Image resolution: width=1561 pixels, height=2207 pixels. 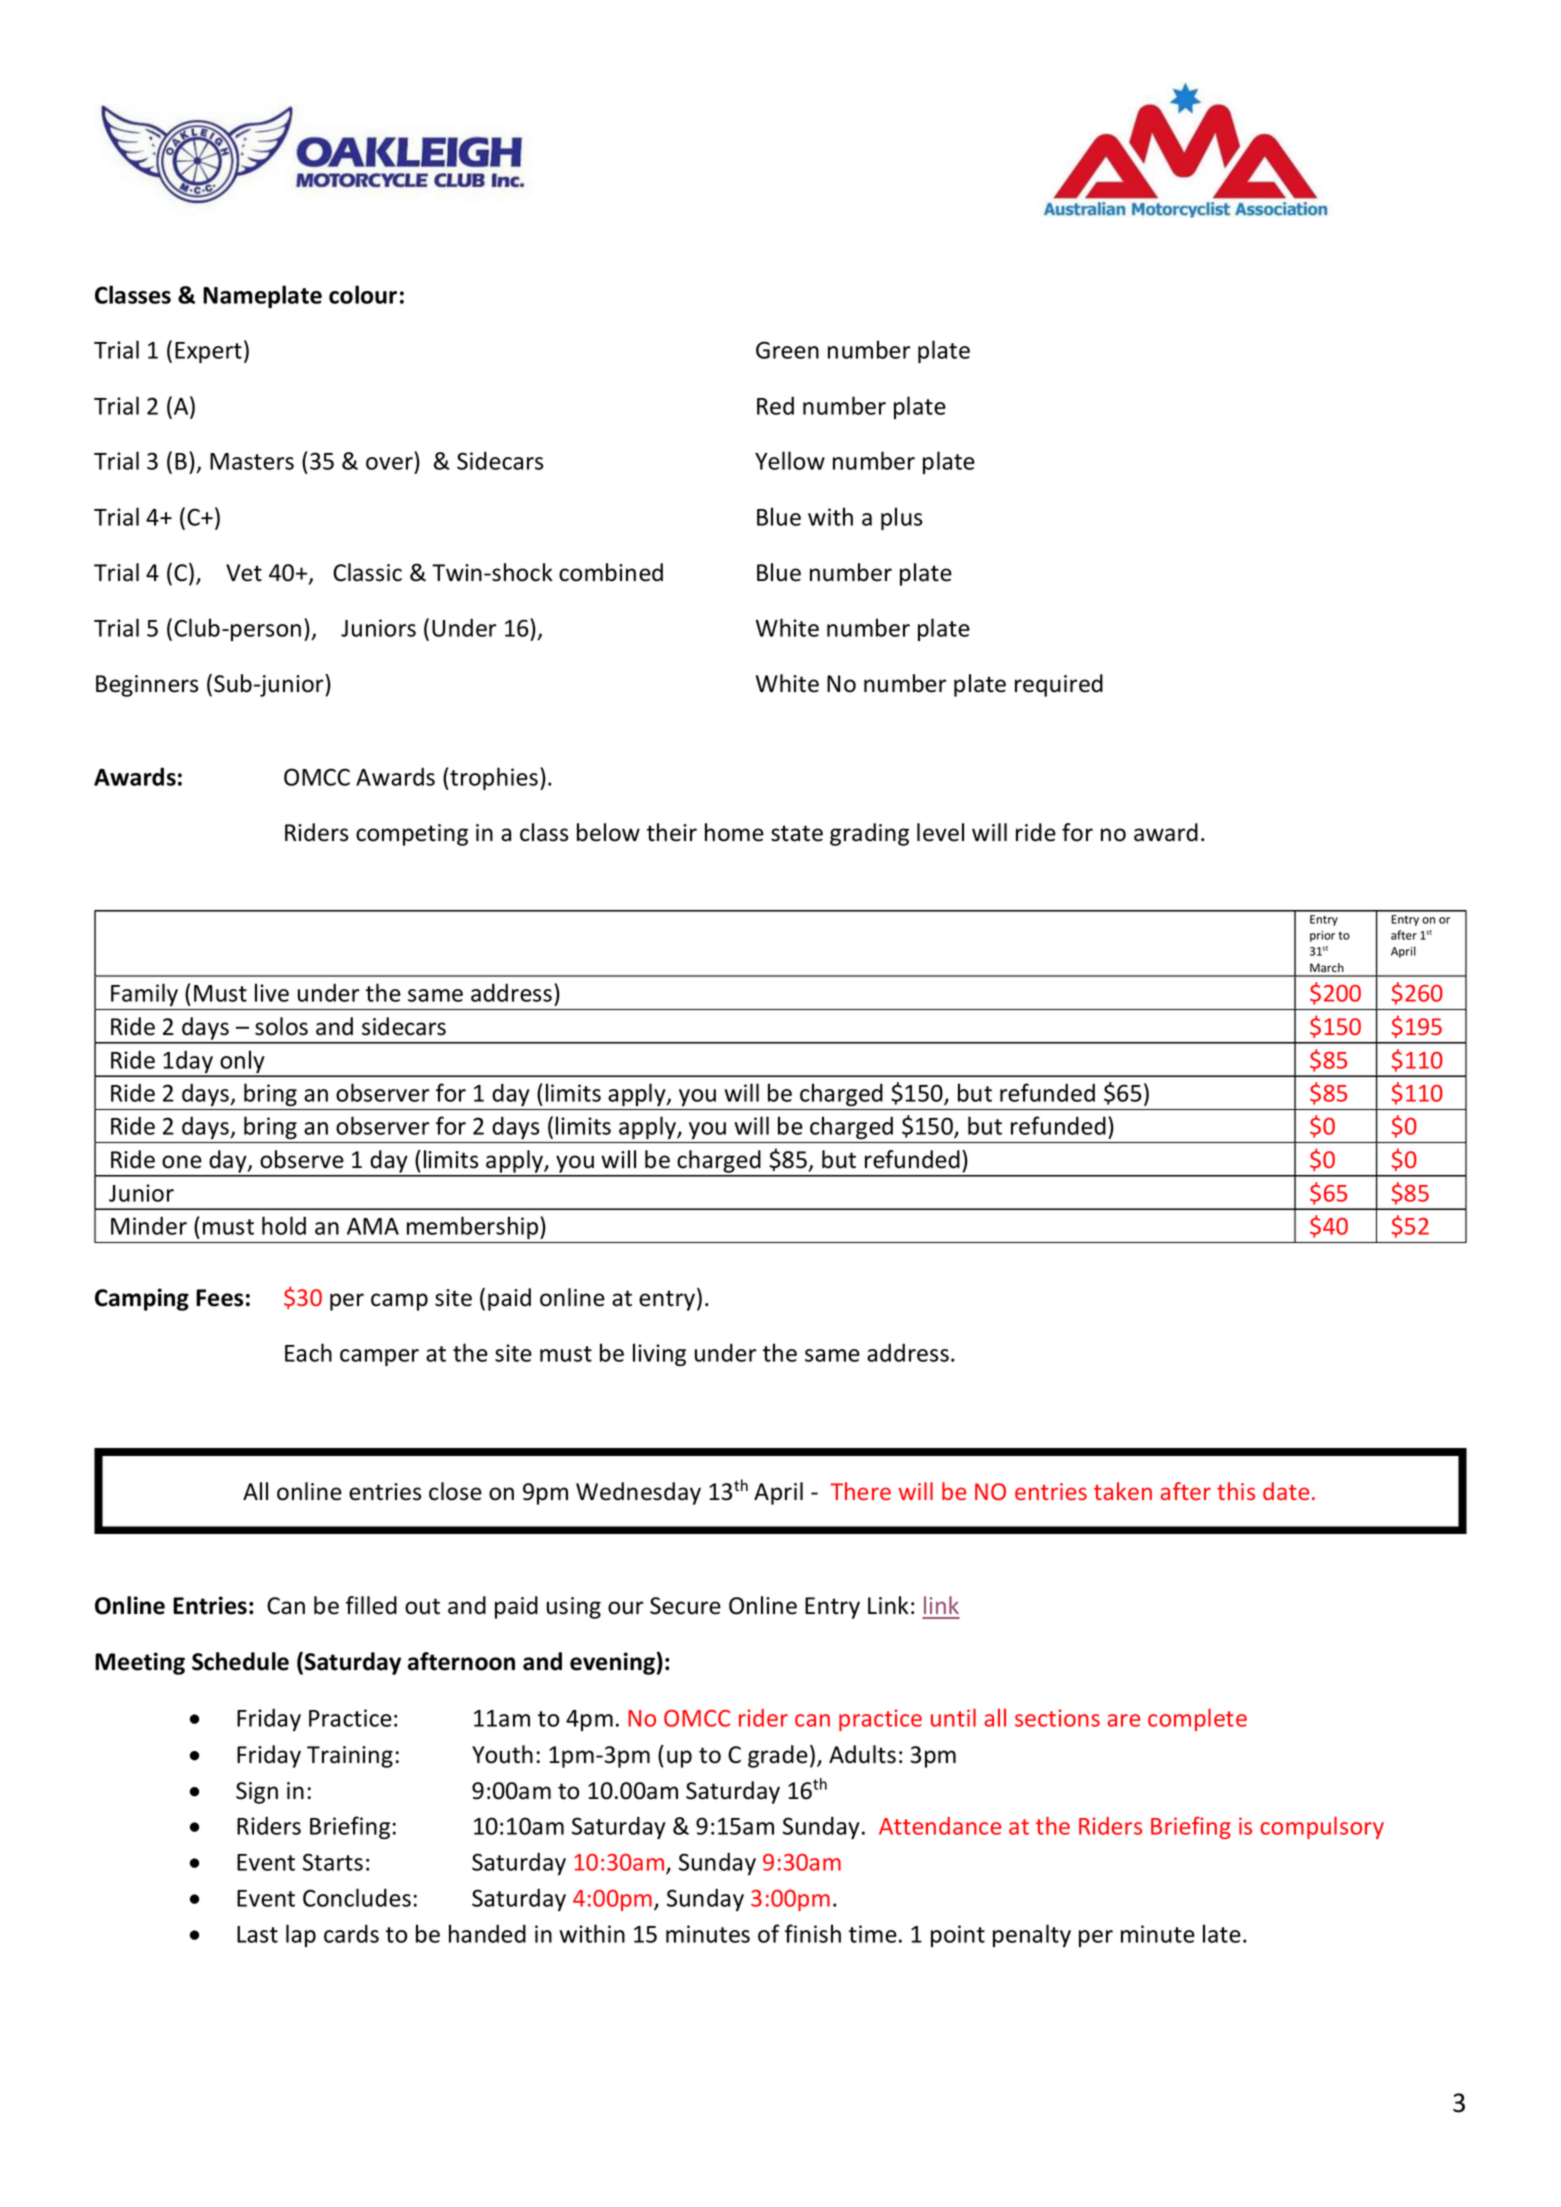 I want to click on Green, so click(x=787, y=350).
